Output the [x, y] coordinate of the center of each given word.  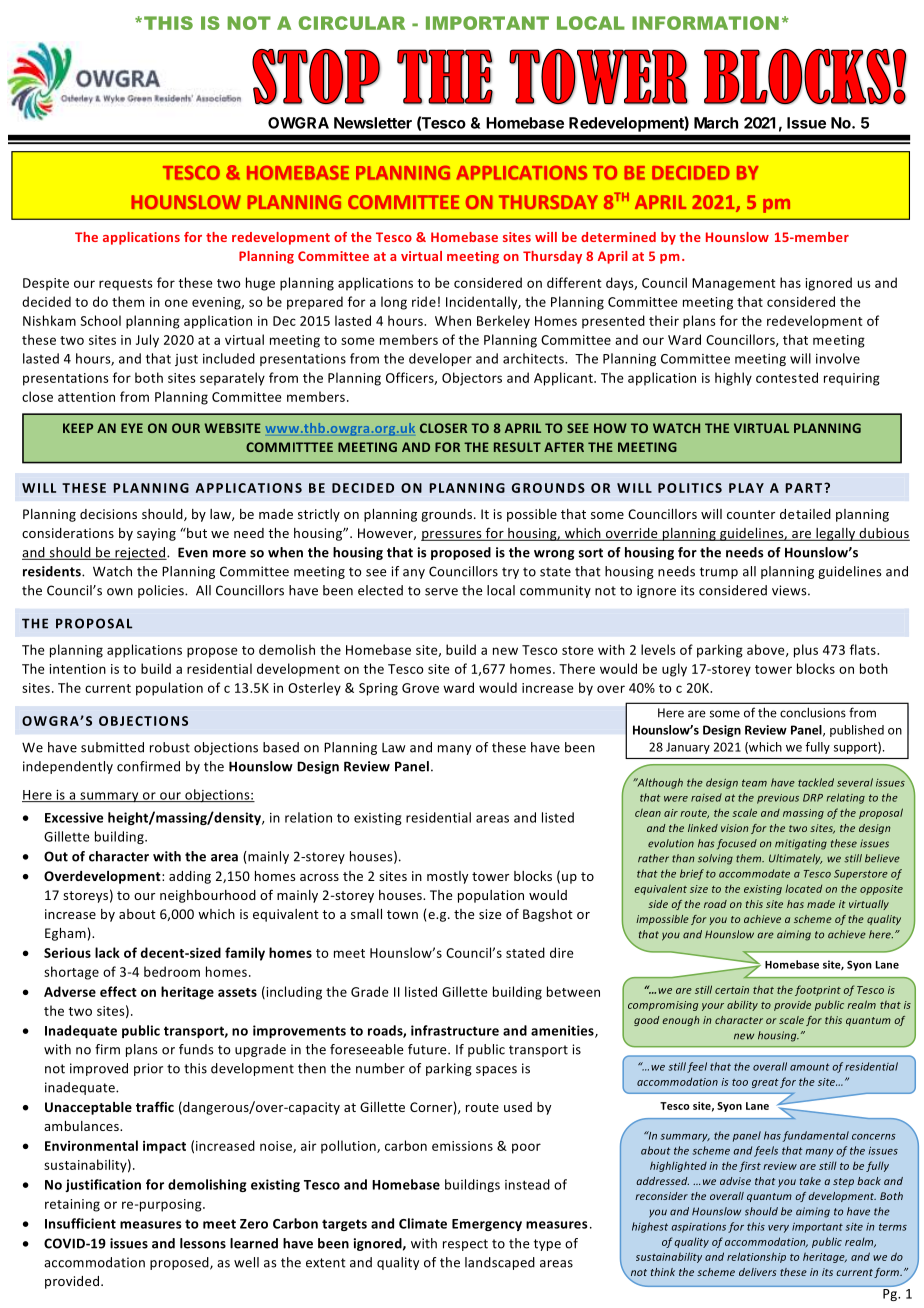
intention [77, 669]
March [716, 123]
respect [465, 1245]
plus [806, 651]
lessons [203, 1243]
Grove [420, 688]
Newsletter [373, 123]
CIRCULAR [352, 23]
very [778, 1229]
